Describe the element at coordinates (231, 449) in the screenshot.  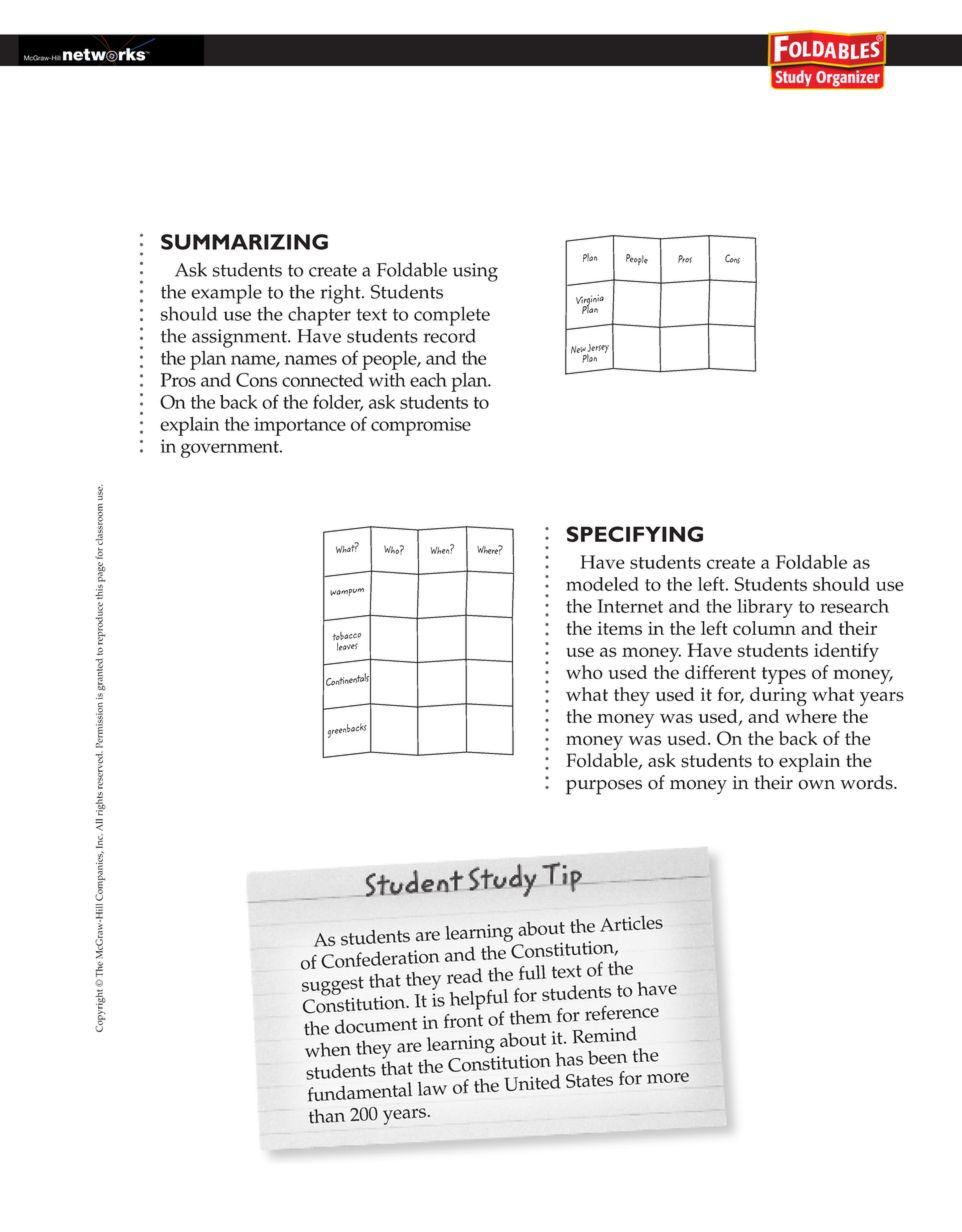
I see `government` at that location.
